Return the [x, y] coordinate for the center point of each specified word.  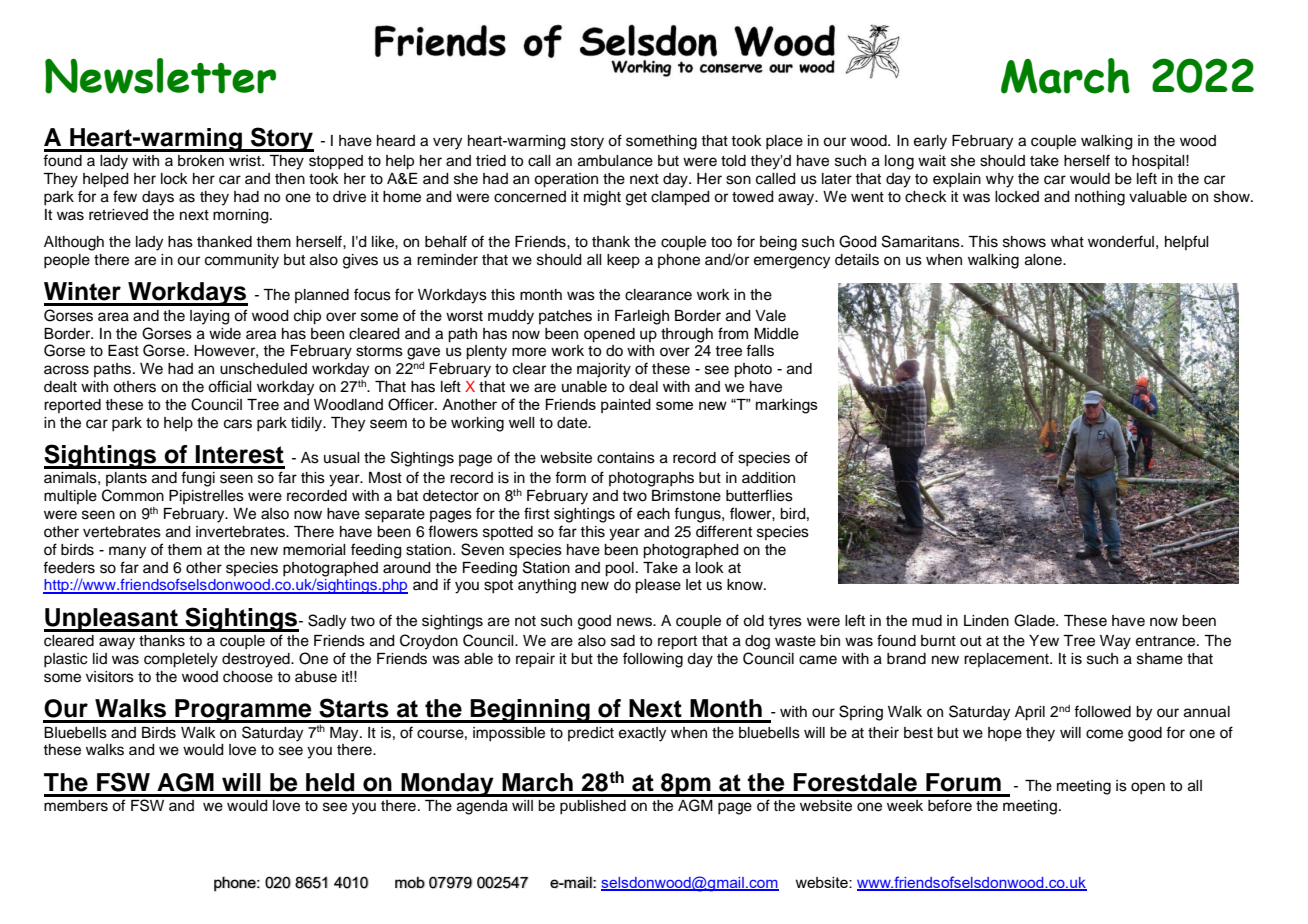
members [76, 806]
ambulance [615, 161]
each [653, 514]
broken [201, 161]
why [1000, 180]
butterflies [759, 495]
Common [133, 495]
